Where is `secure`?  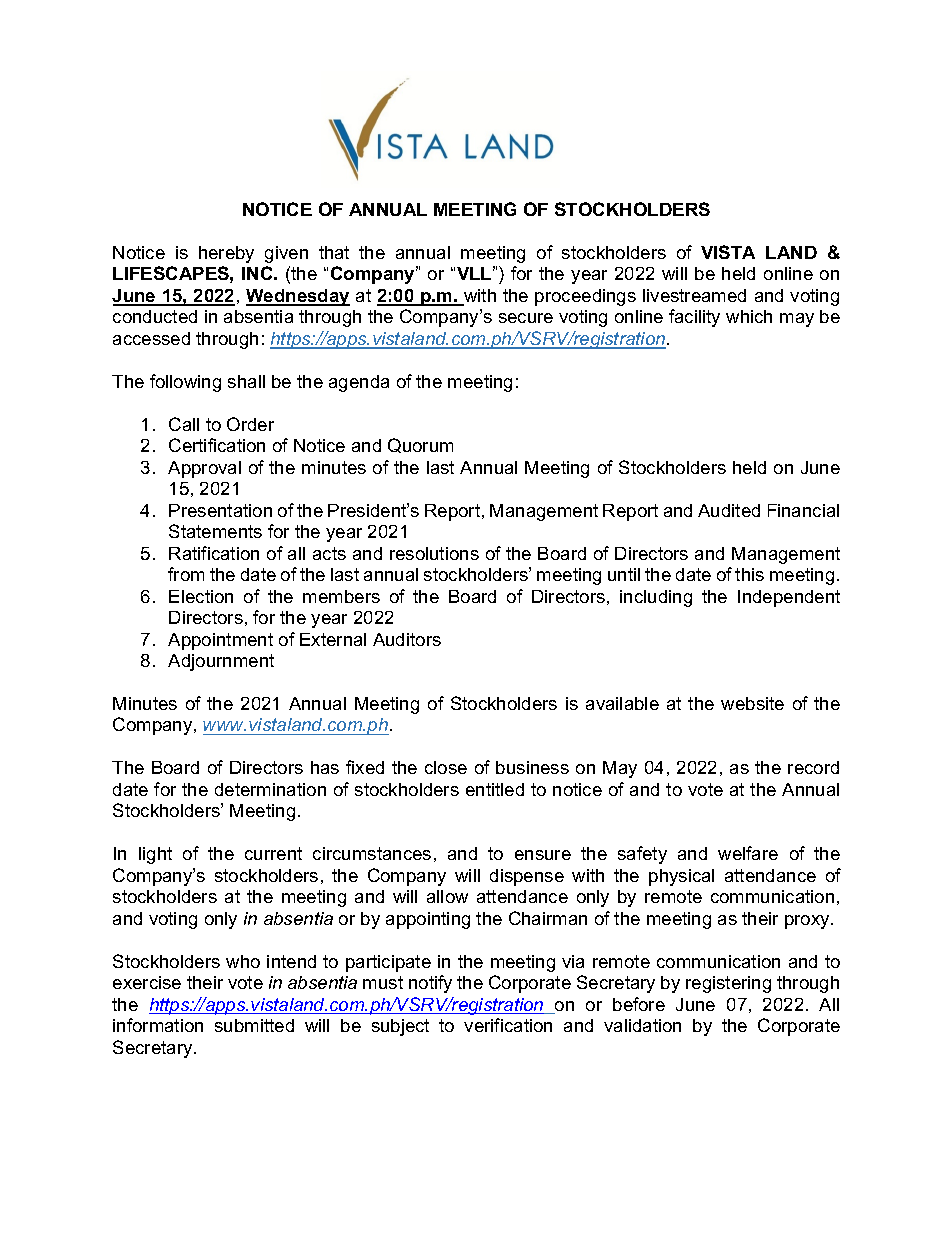 secure is located at coordinates (526, 318).
